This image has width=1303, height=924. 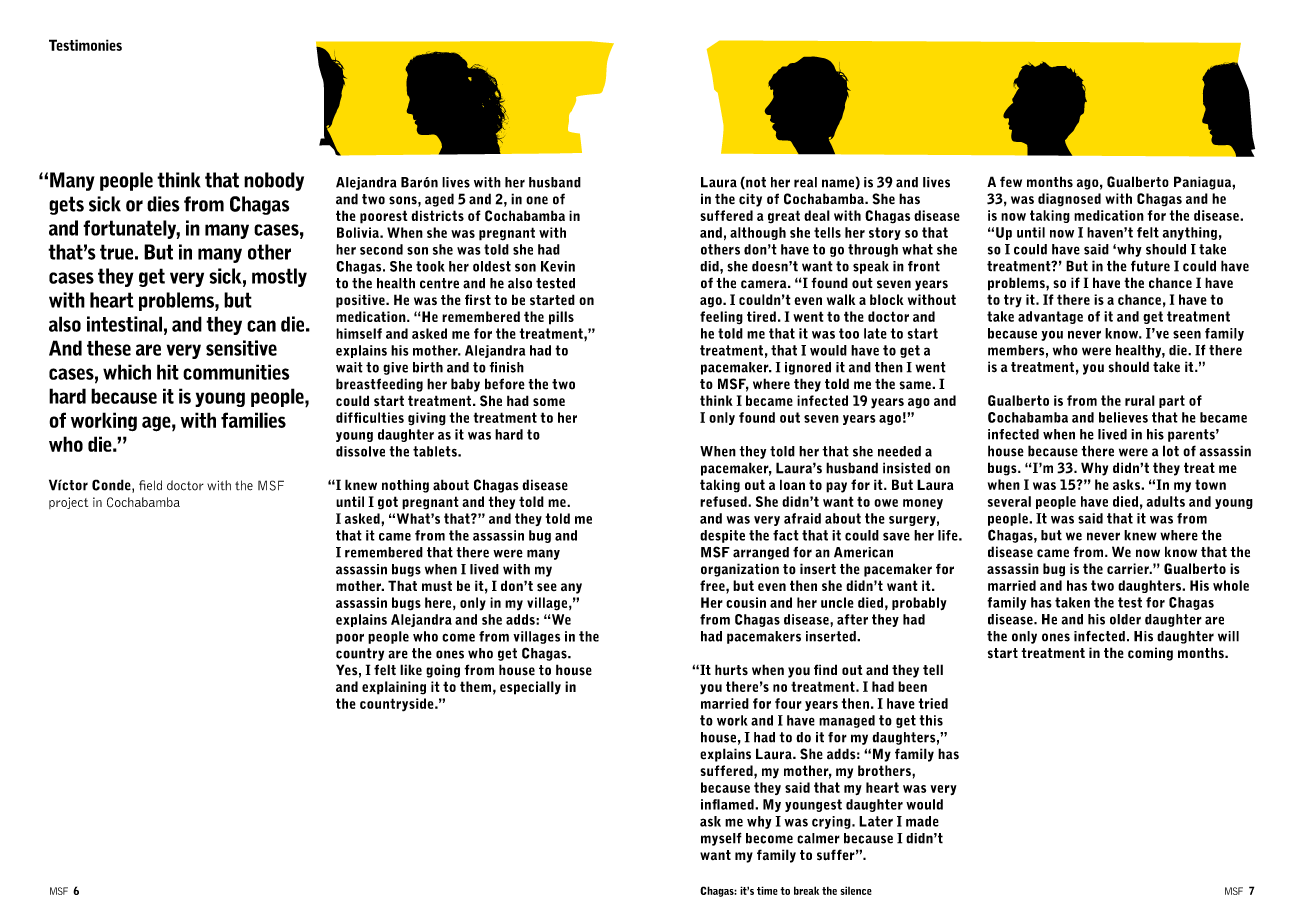 What do you see at coordinates (721, 839) in the image?
I see `myself` at bounding box center [721, 839].
